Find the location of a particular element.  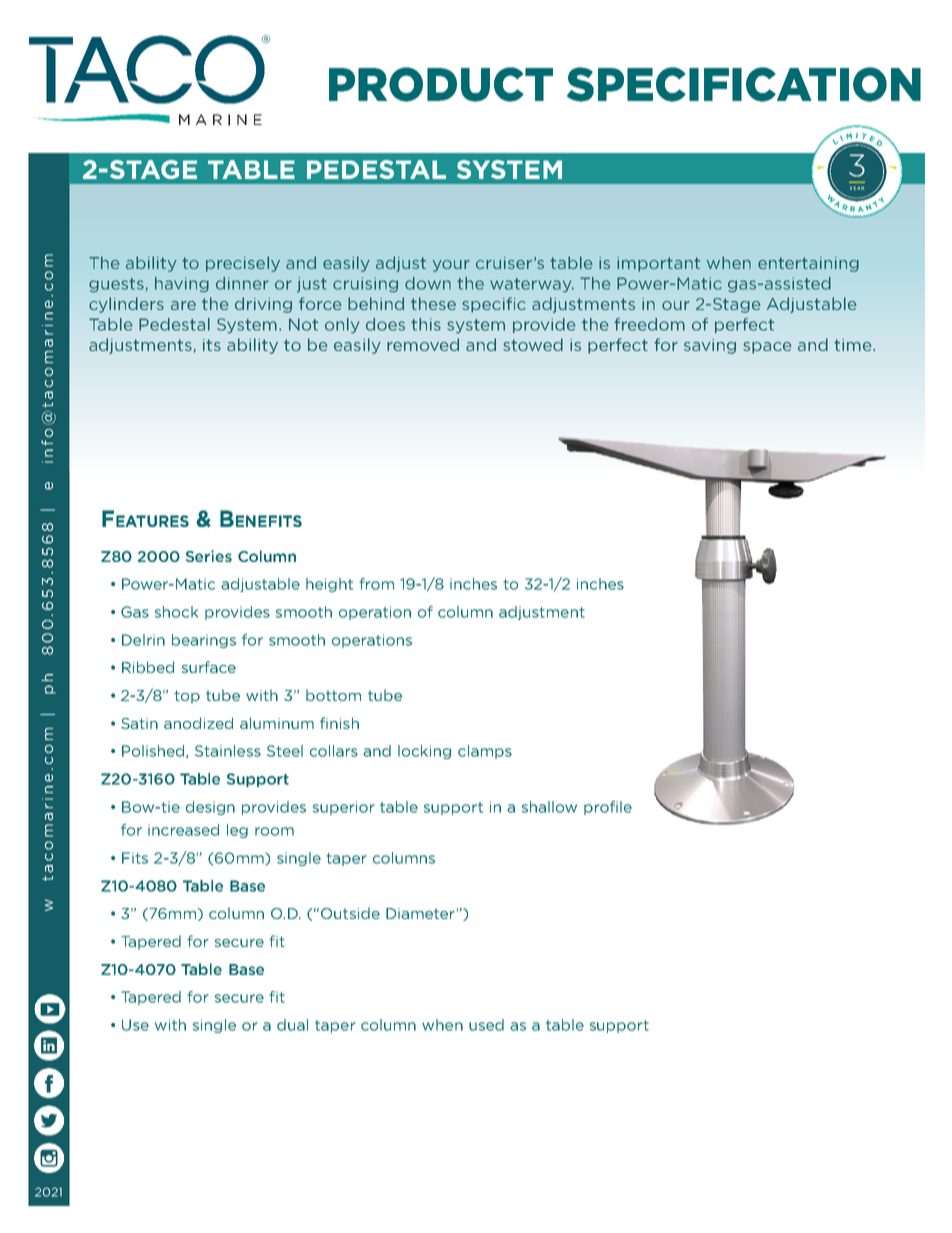

your is located at coordinates (451, 266).
